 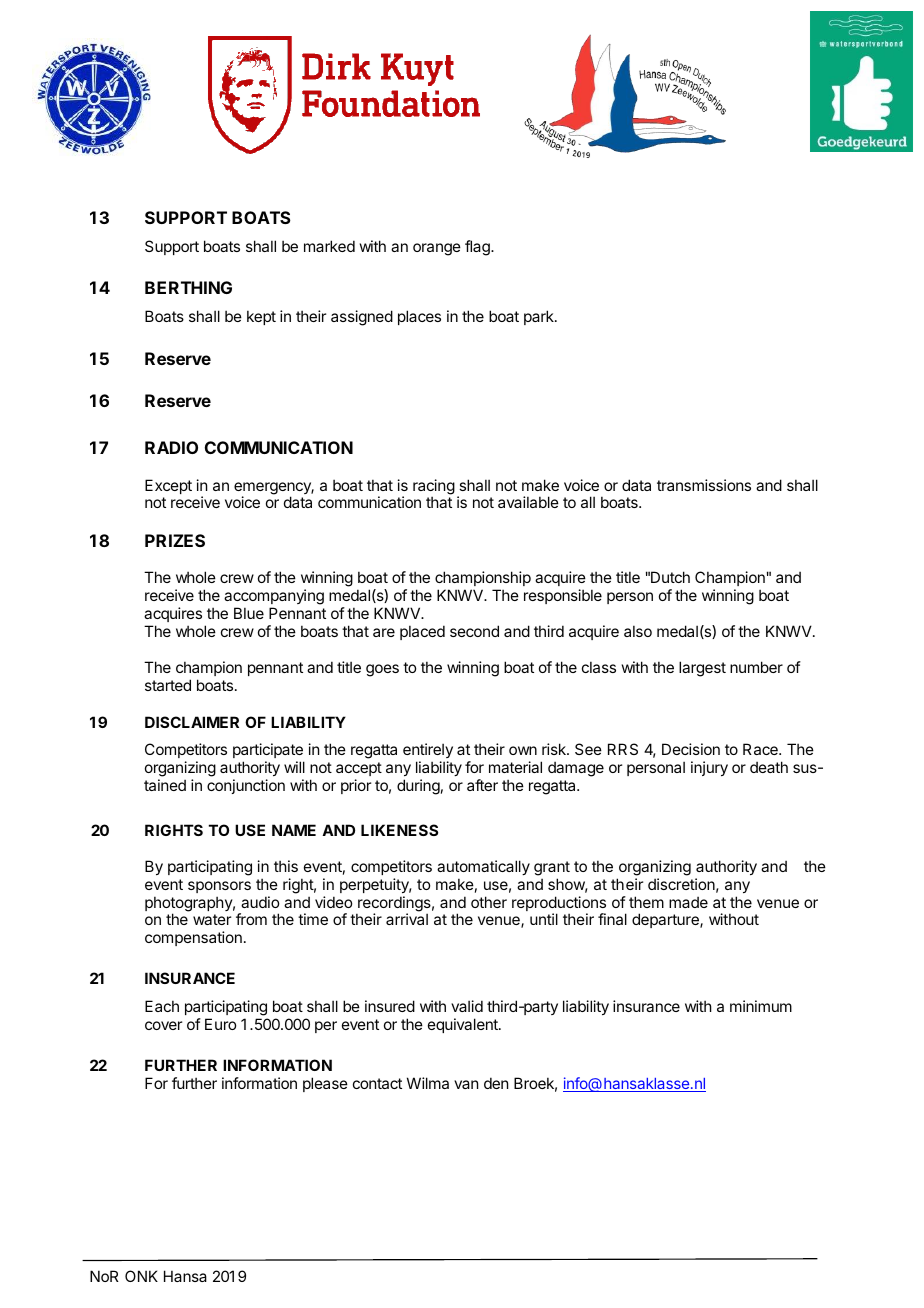 I want to click on second, so click(x=474, y=631).
